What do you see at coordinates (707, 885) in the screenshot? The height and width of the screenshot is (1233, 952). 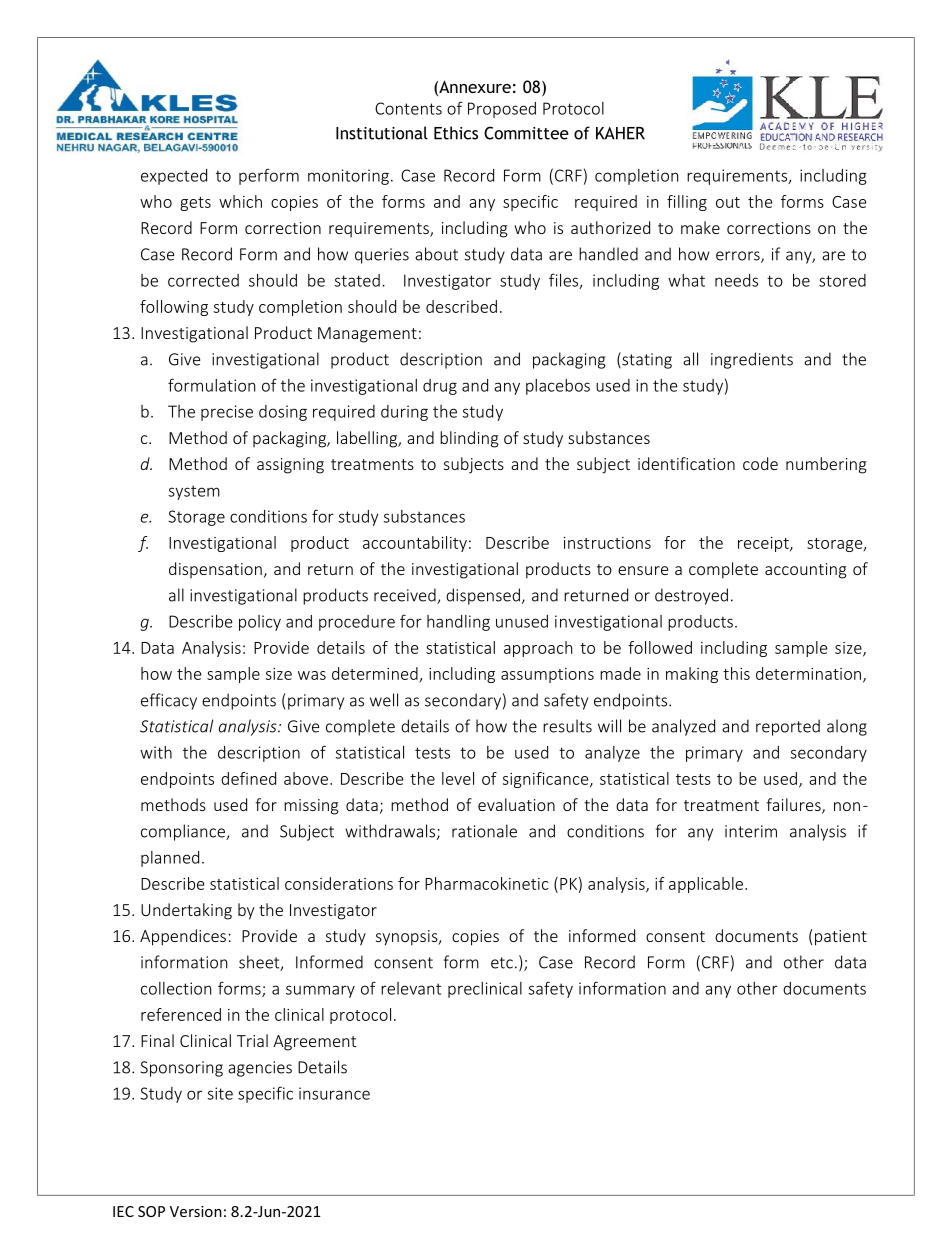 I see `applicable` at bounding box center [707, 885].
